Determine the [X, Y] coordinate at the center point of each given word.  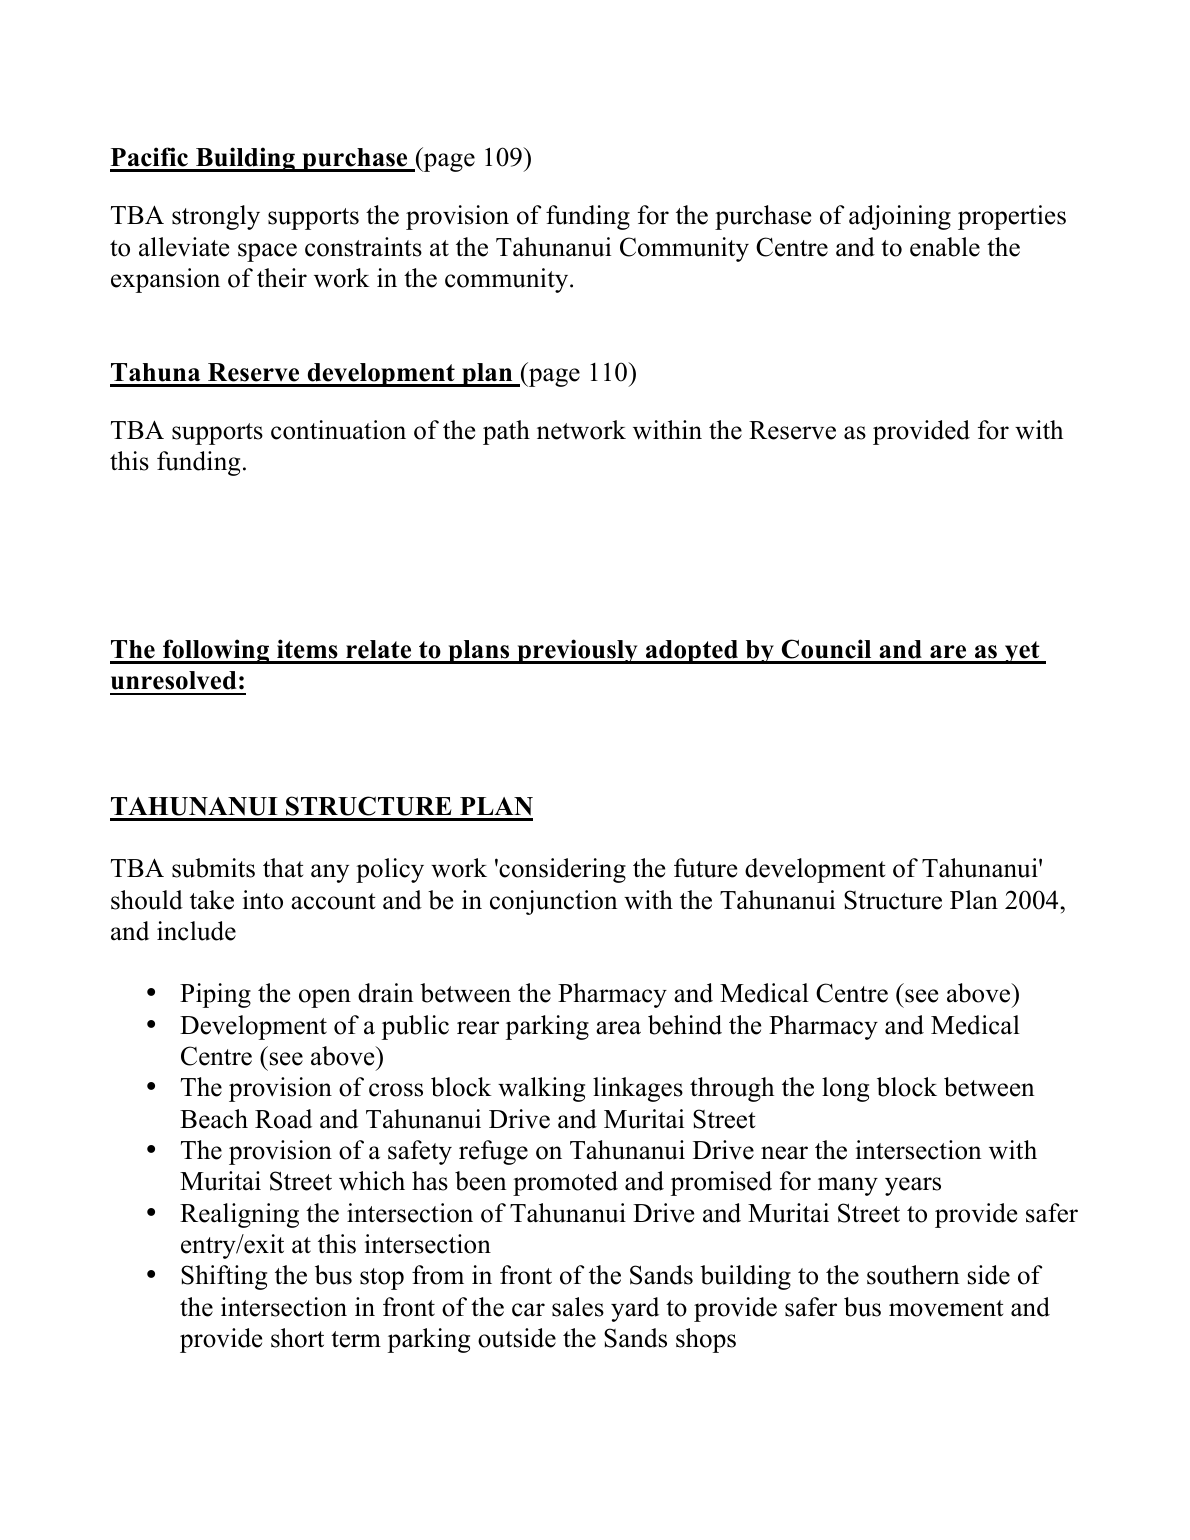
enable [945, 247]
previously [577, 651]
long [845, 1089]
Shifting [224, 1277]
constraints [363, 247]
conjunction [554, 902]
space [267, 252]
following [216, 651]
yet [1022, 652]
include [196, 931]
